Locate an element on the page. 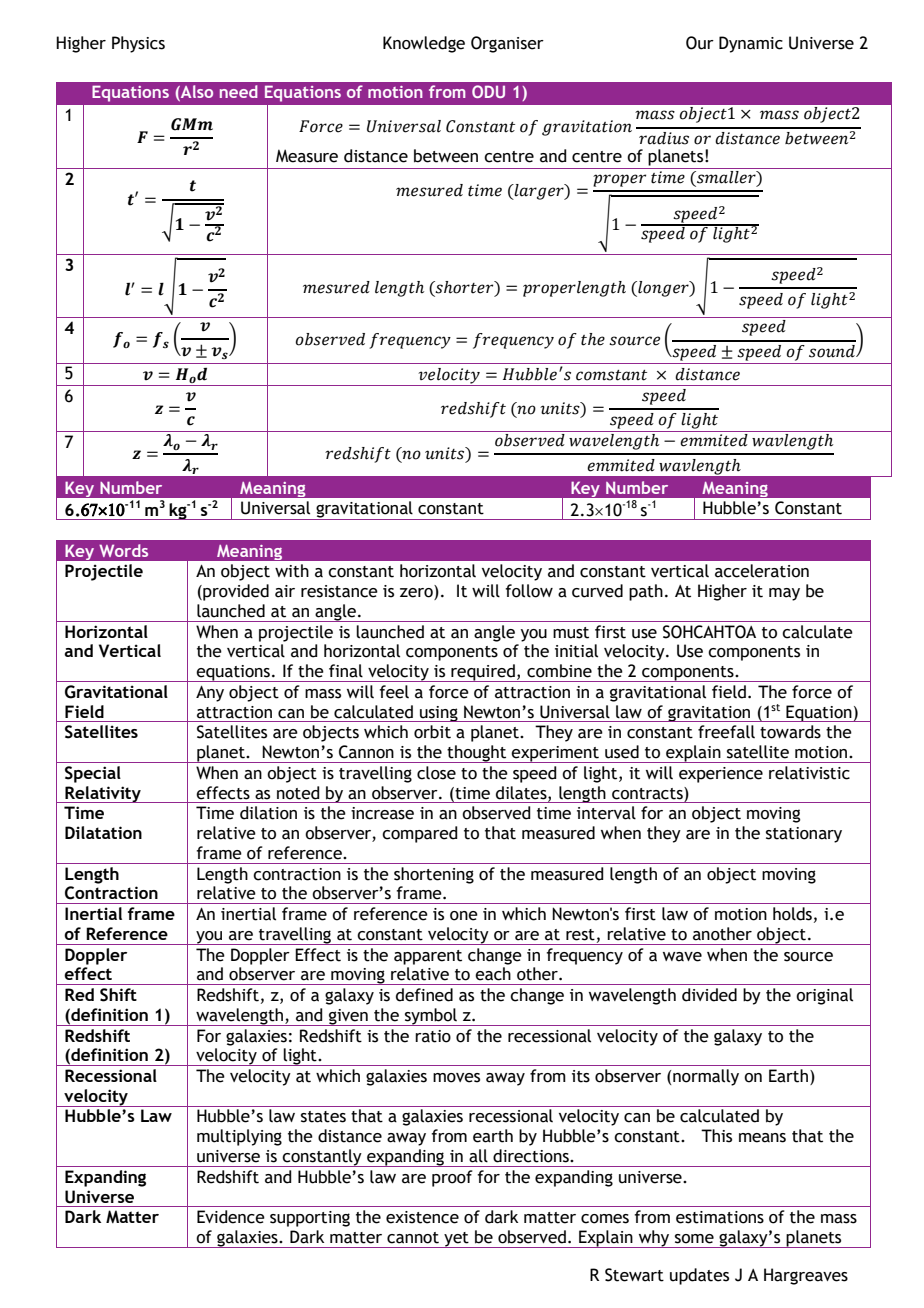  Evidence is located at coordinates (231, 1217).
